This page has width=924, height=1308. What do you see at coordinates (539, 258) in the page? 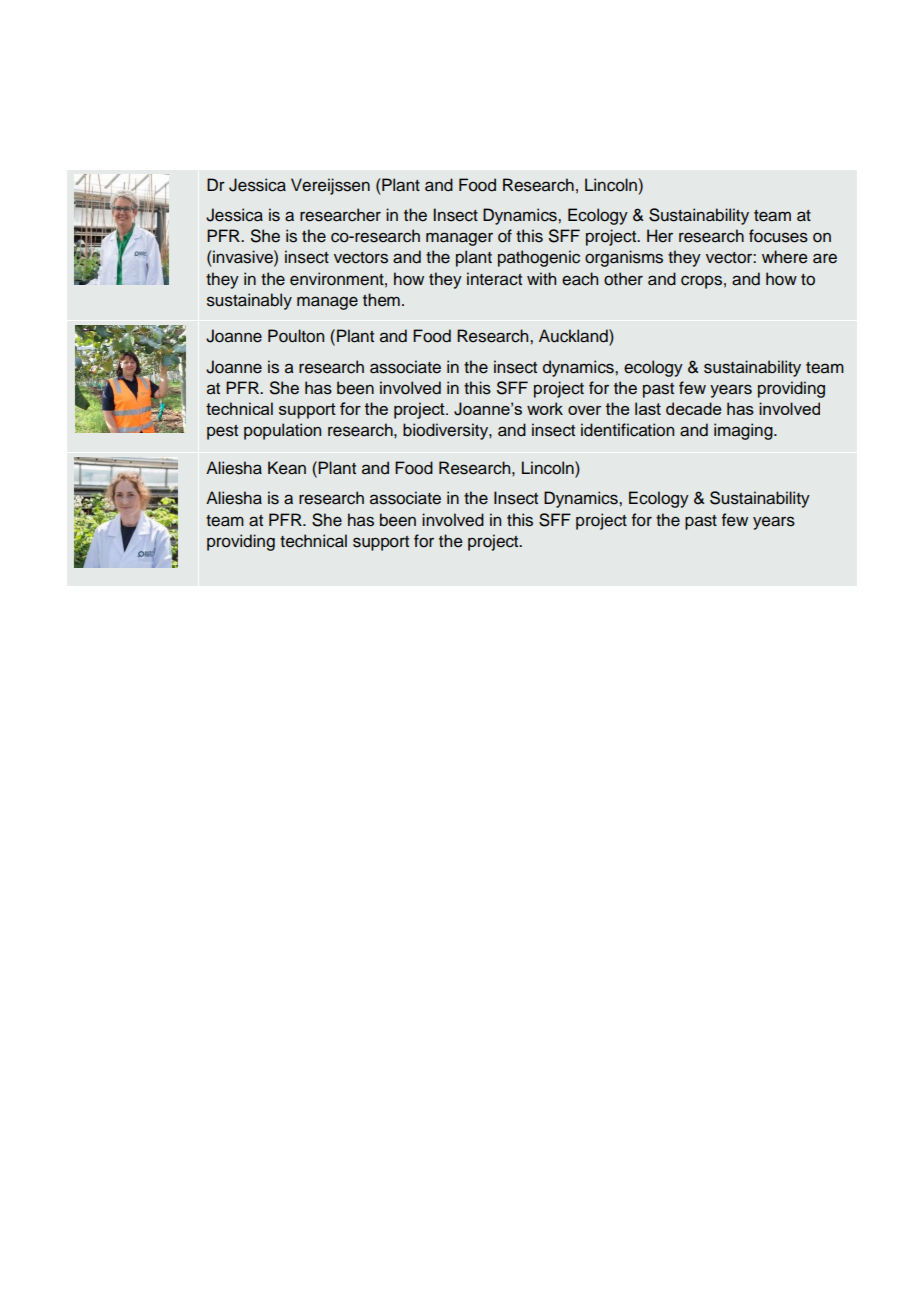
I see `pathogenic` at bounding box center [539, 258].
